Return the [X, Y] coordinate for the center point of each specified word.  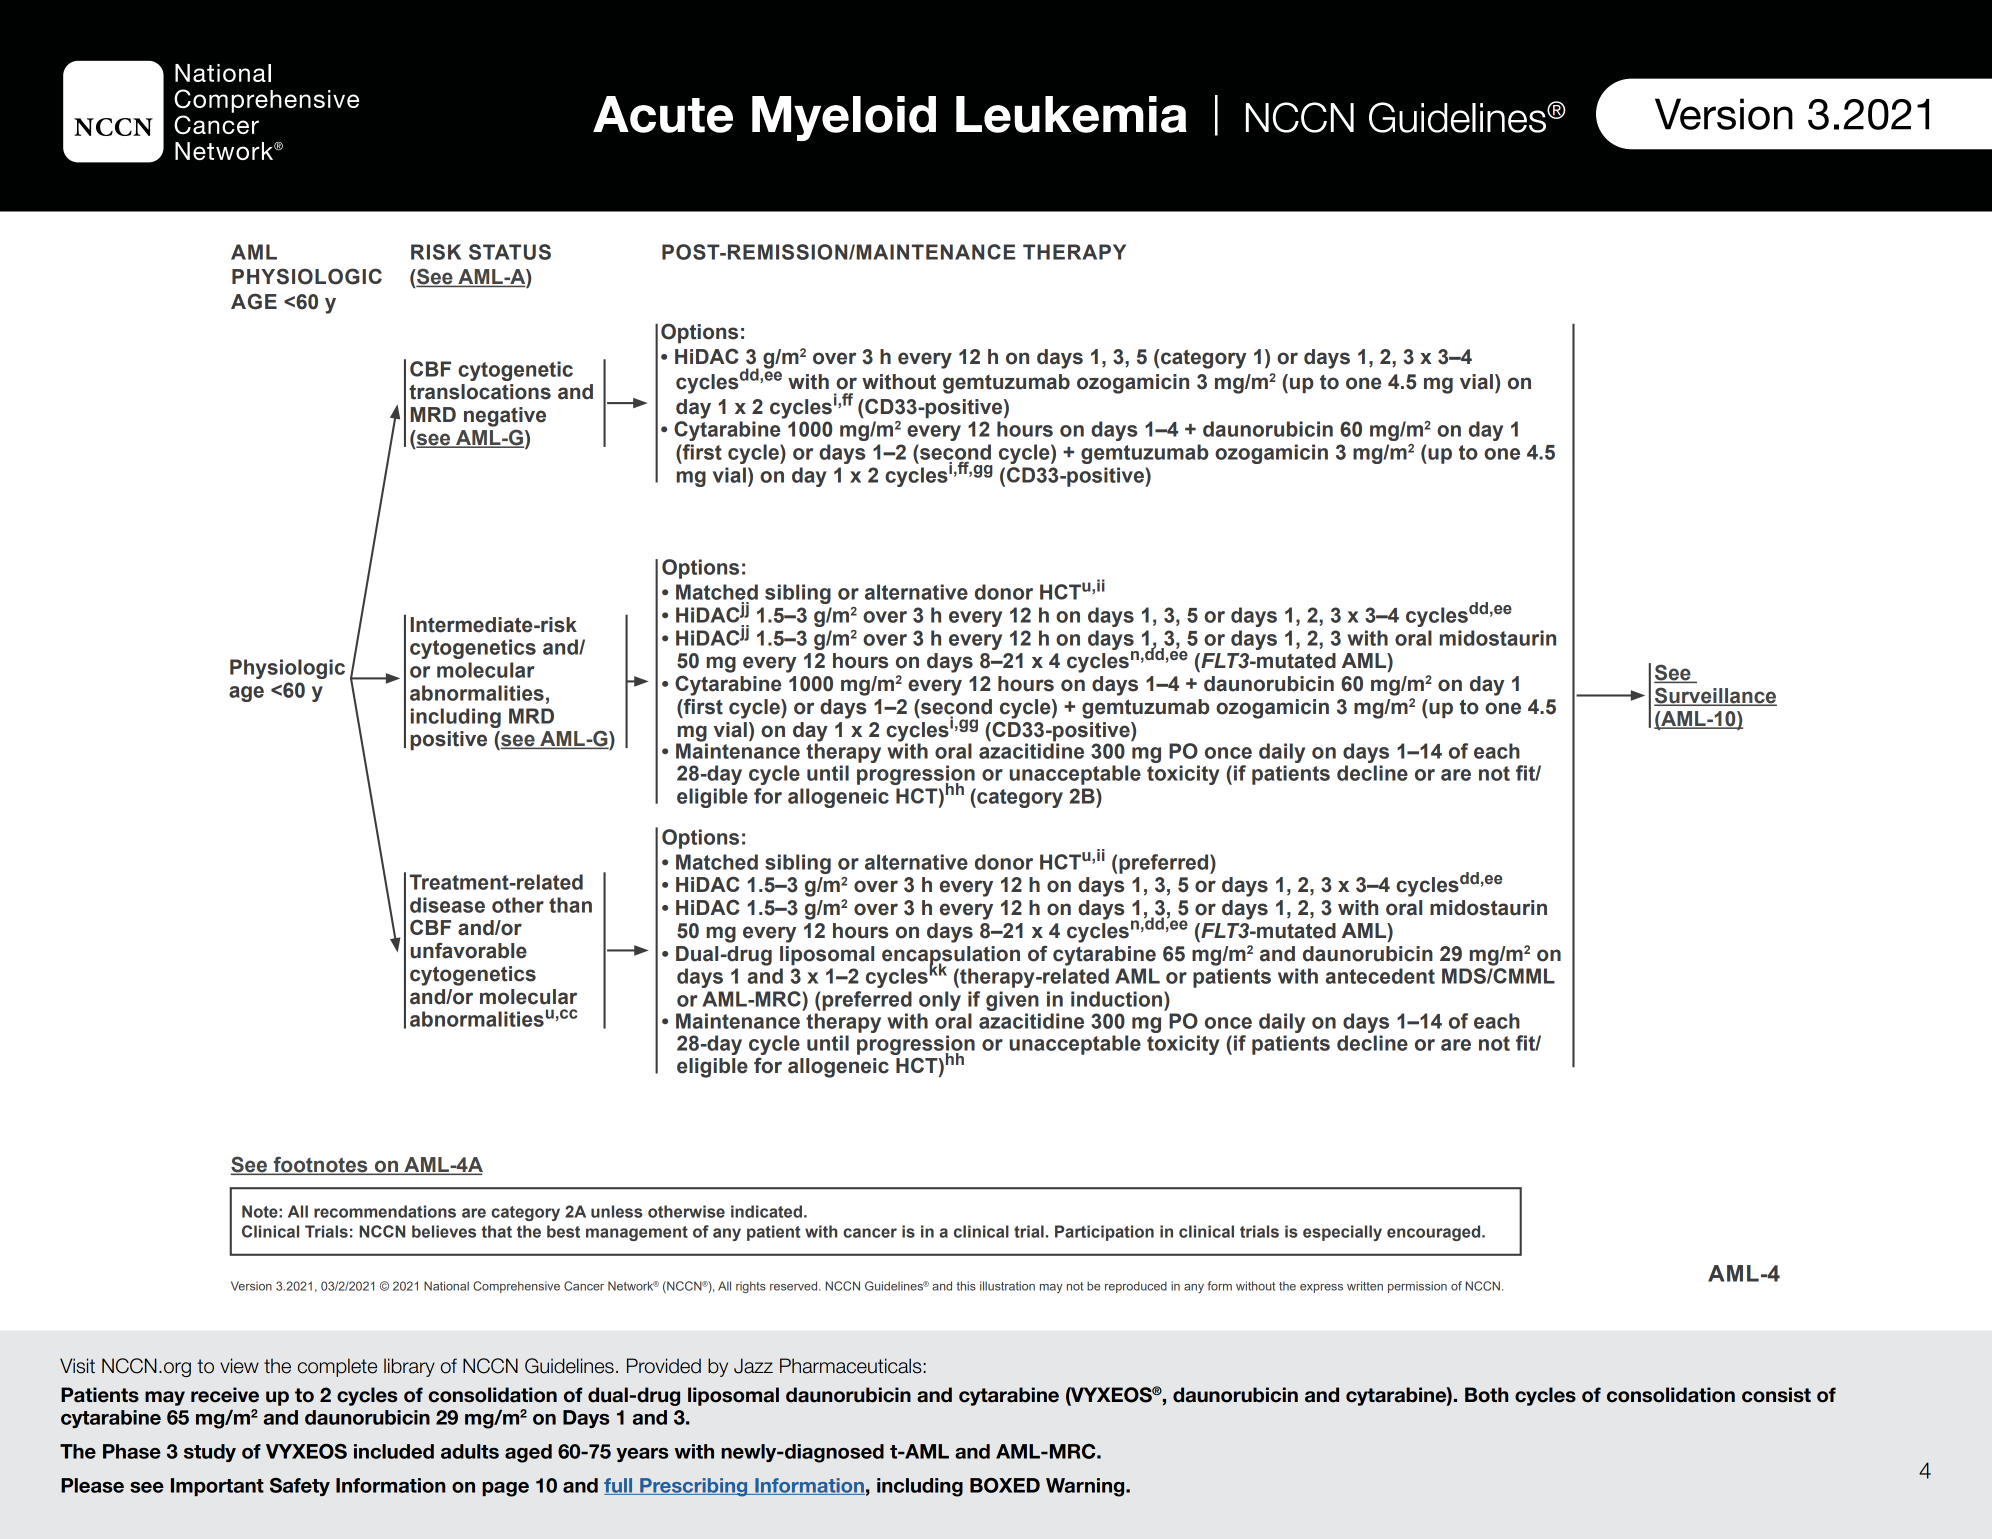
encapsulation [951, 956]
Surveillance [1715, 696]
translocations [480, 392]
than [570, 905]
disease [447, 905]
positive [448, 740]
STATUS [510, 252]
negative [505, 417]
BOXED [1005, 1485]
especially [1342, 1233]
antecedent [1380, 976]
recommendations [385, 1211]
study [210, 1453]
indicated [766, 1211]
